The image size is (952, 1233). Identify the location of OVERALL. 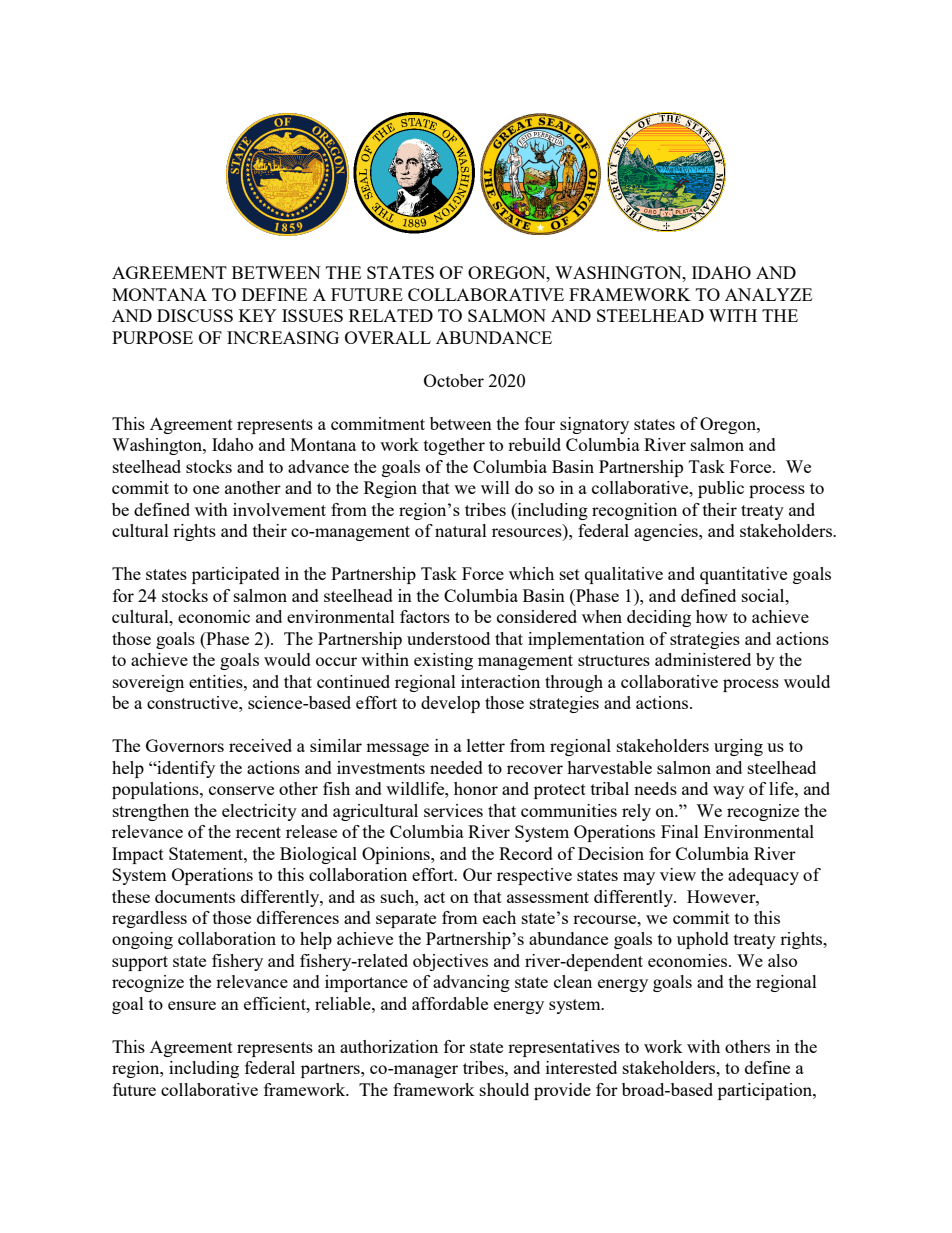
(388, 337).
